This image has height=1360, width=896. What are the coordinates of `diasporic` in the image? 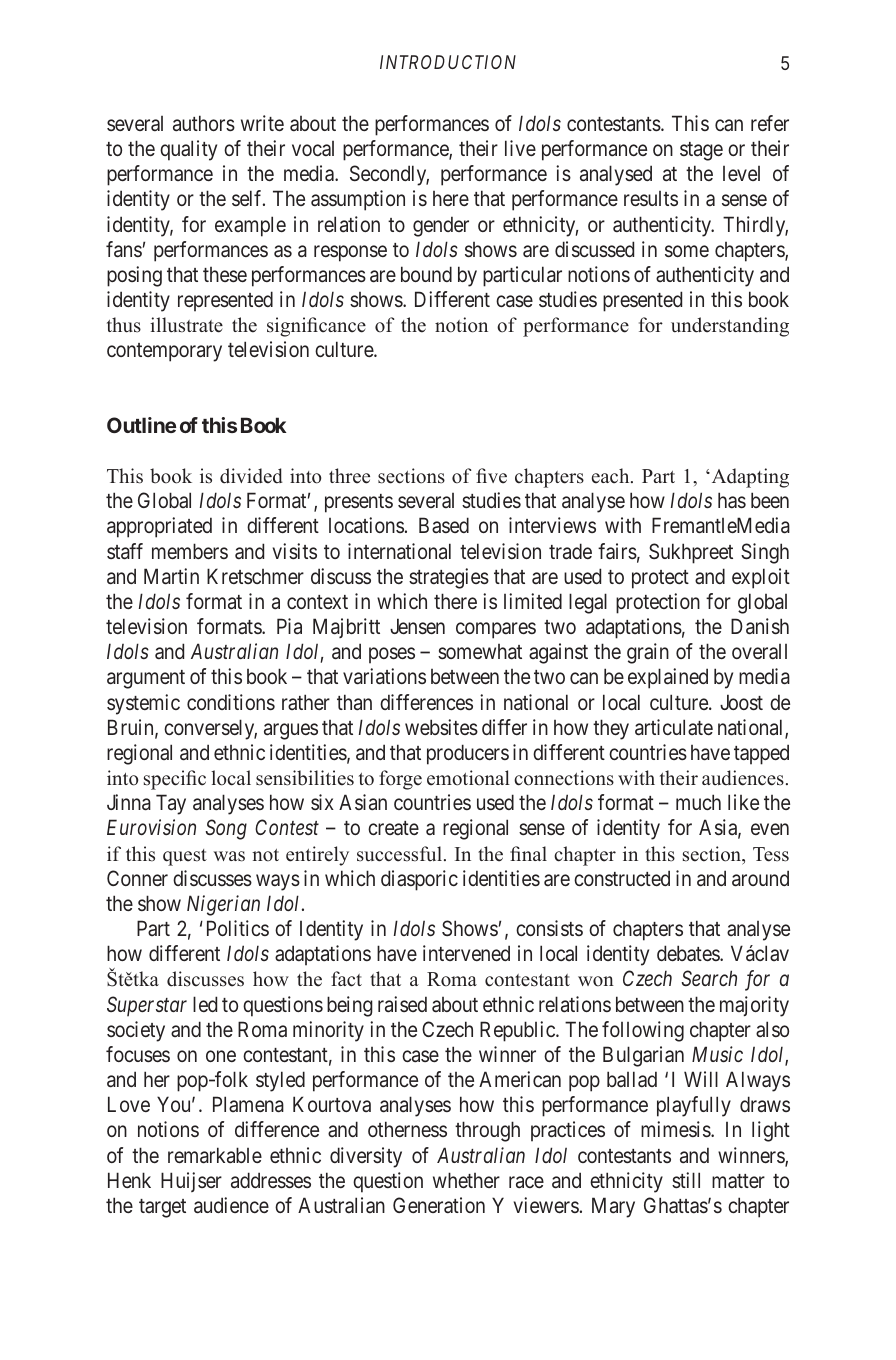 It's located at (419, 880).
